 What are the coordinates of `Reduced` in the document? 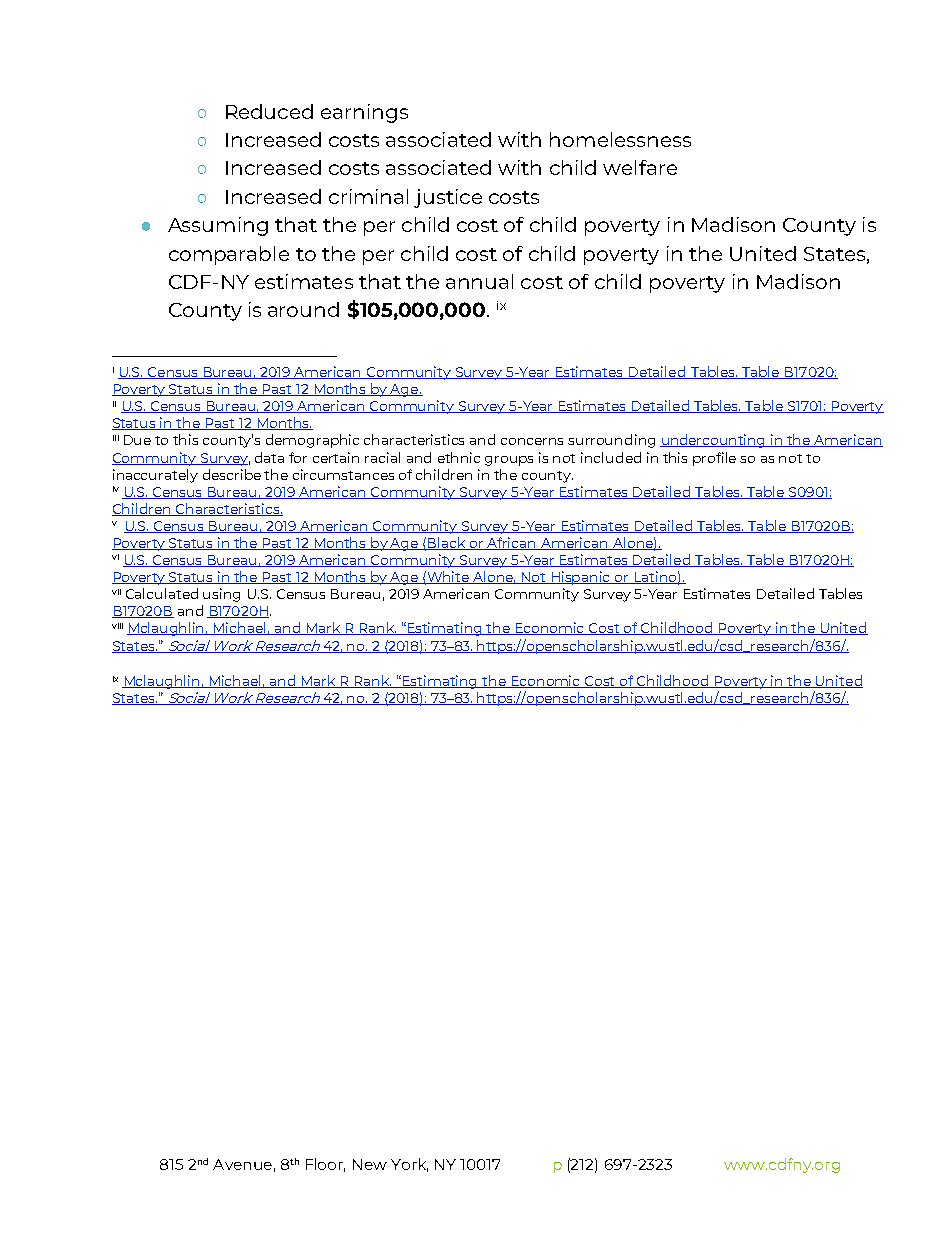 It's located at (269, 111).
